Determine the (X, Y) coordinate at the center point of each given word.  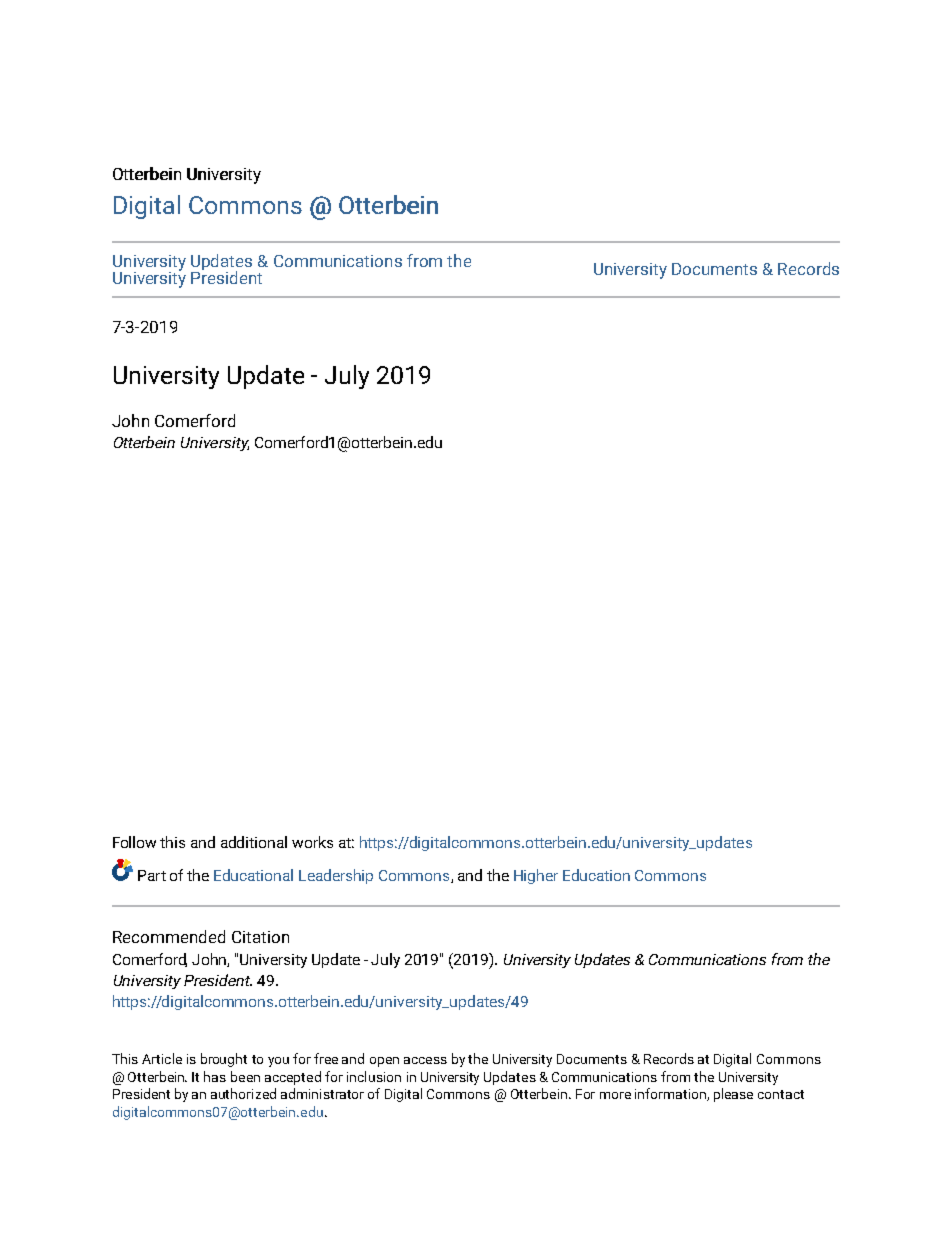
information (671, 1094)
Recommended (169, 936)
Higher (536, 876)
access (425, 1060)
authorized (243, 1093)
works (312, 842)
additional (254, 842)
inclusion (374, 1076)
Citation (260, 937)
